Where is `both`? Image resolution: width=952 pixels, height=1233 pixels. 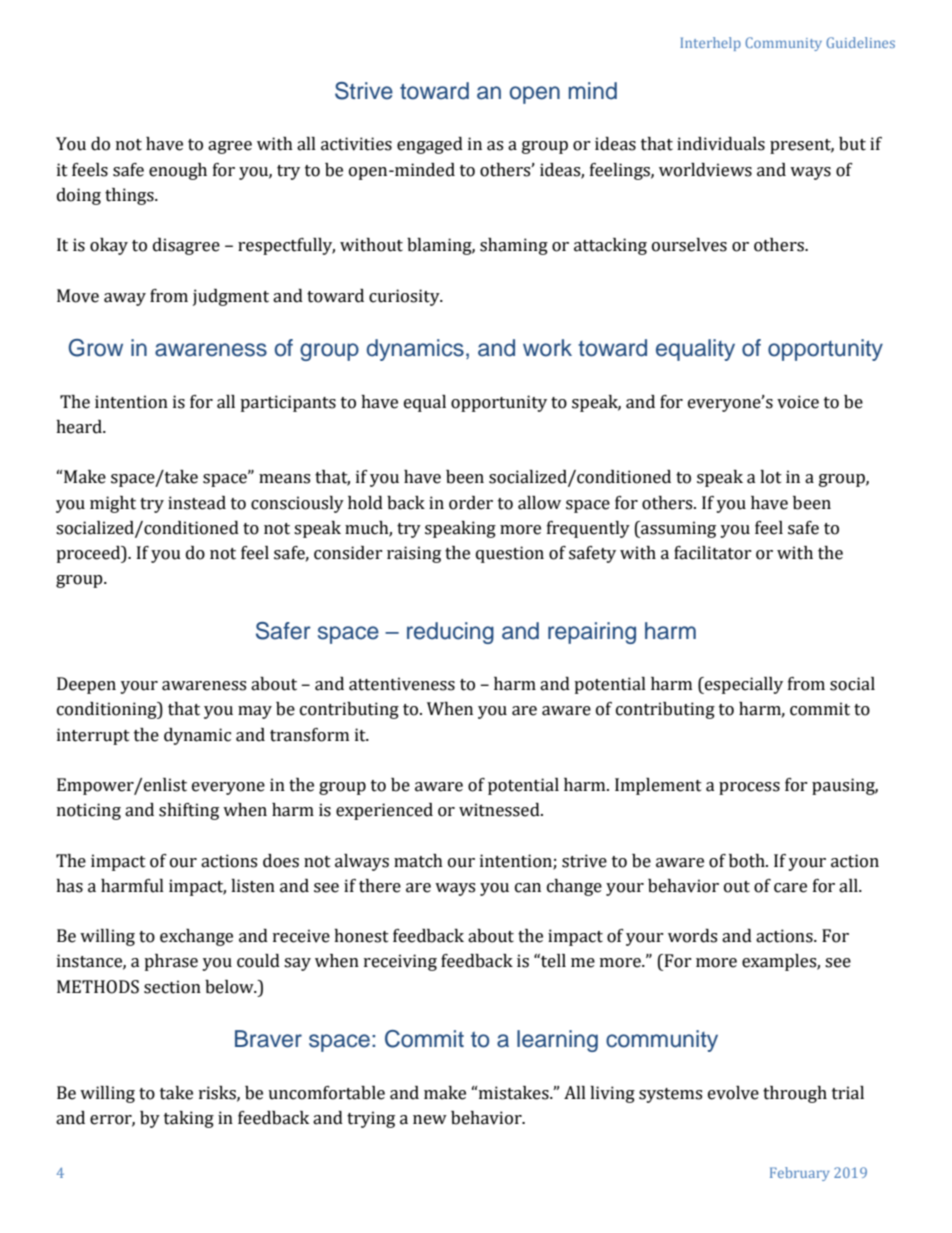 both is located at coordinates (748, 861).
